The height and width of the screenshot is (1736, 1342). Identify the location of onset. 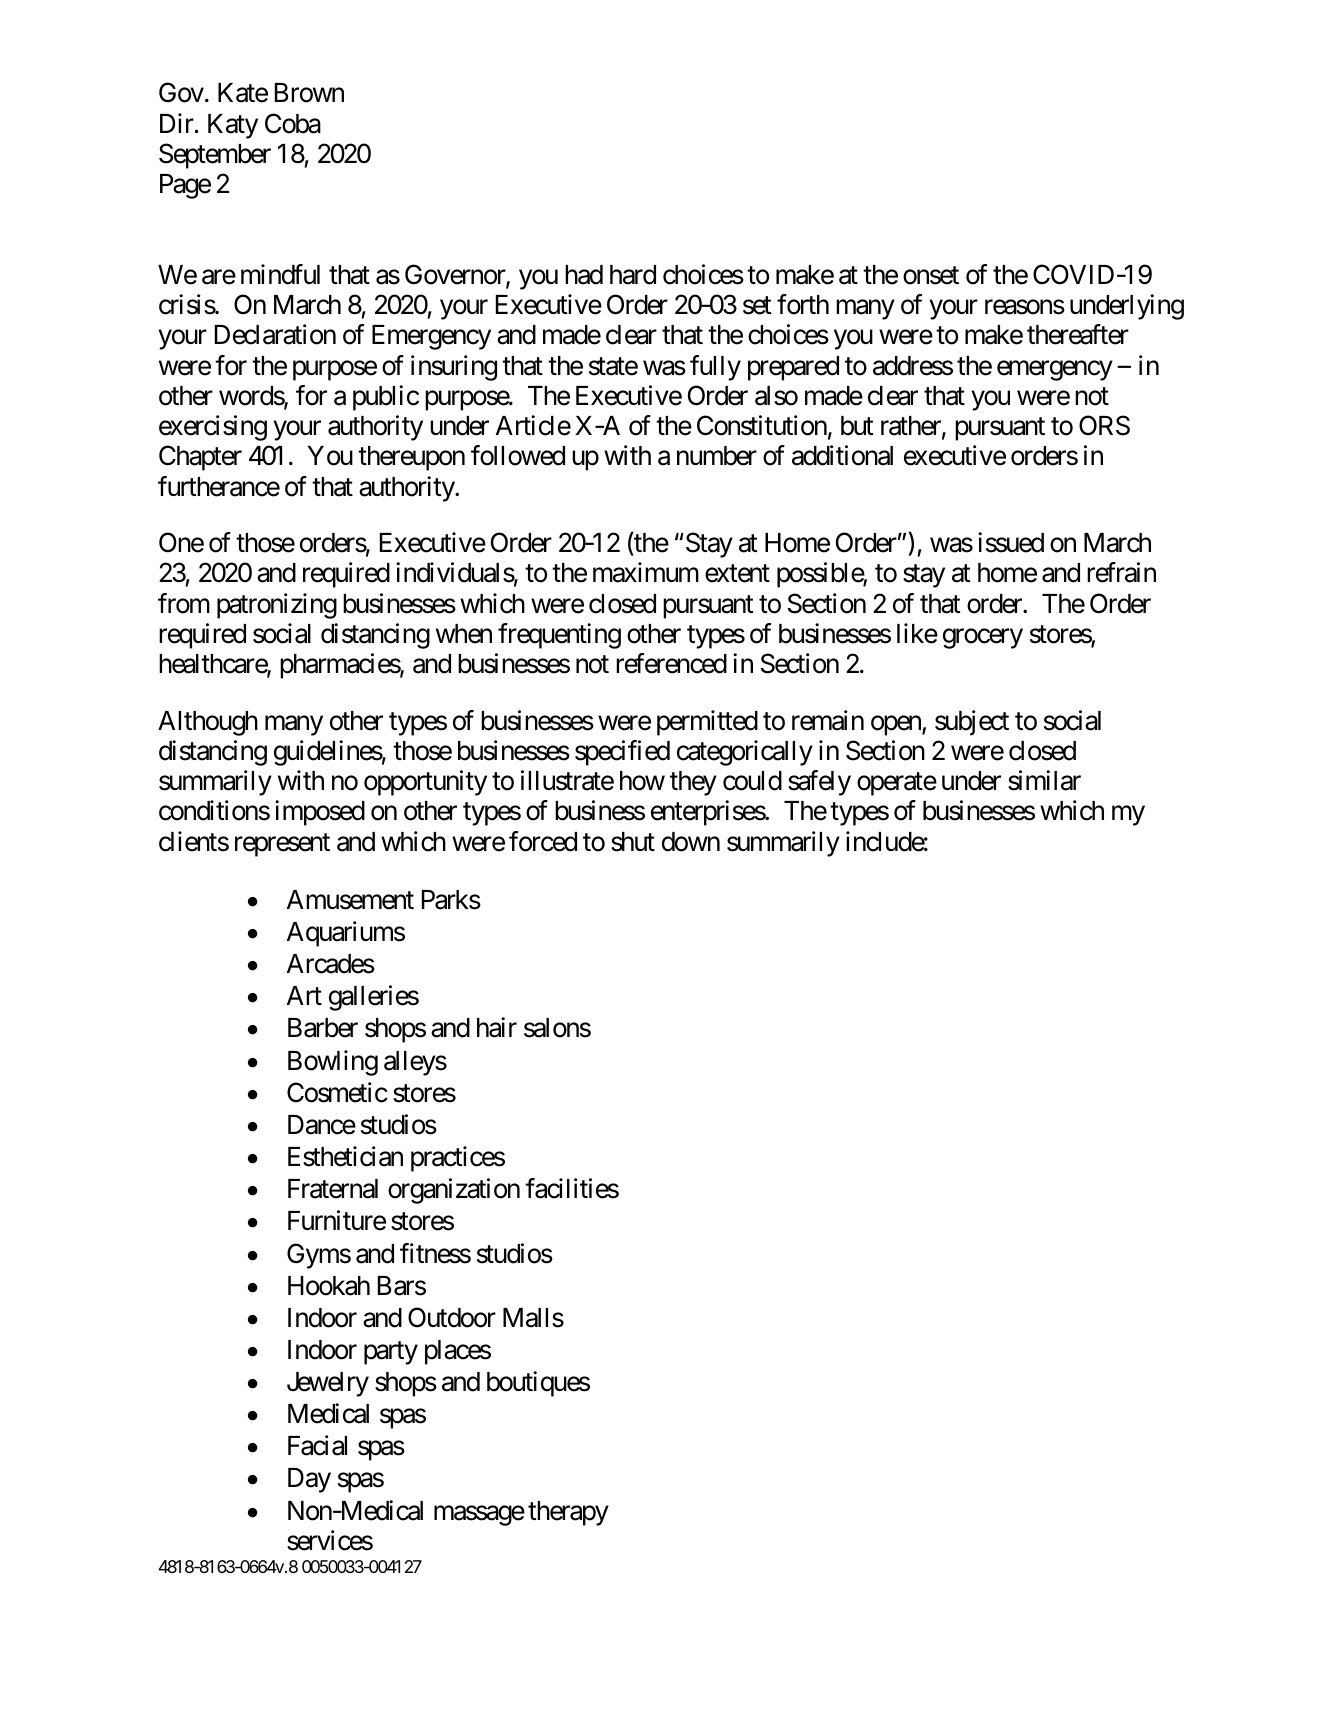
(931, 276).
